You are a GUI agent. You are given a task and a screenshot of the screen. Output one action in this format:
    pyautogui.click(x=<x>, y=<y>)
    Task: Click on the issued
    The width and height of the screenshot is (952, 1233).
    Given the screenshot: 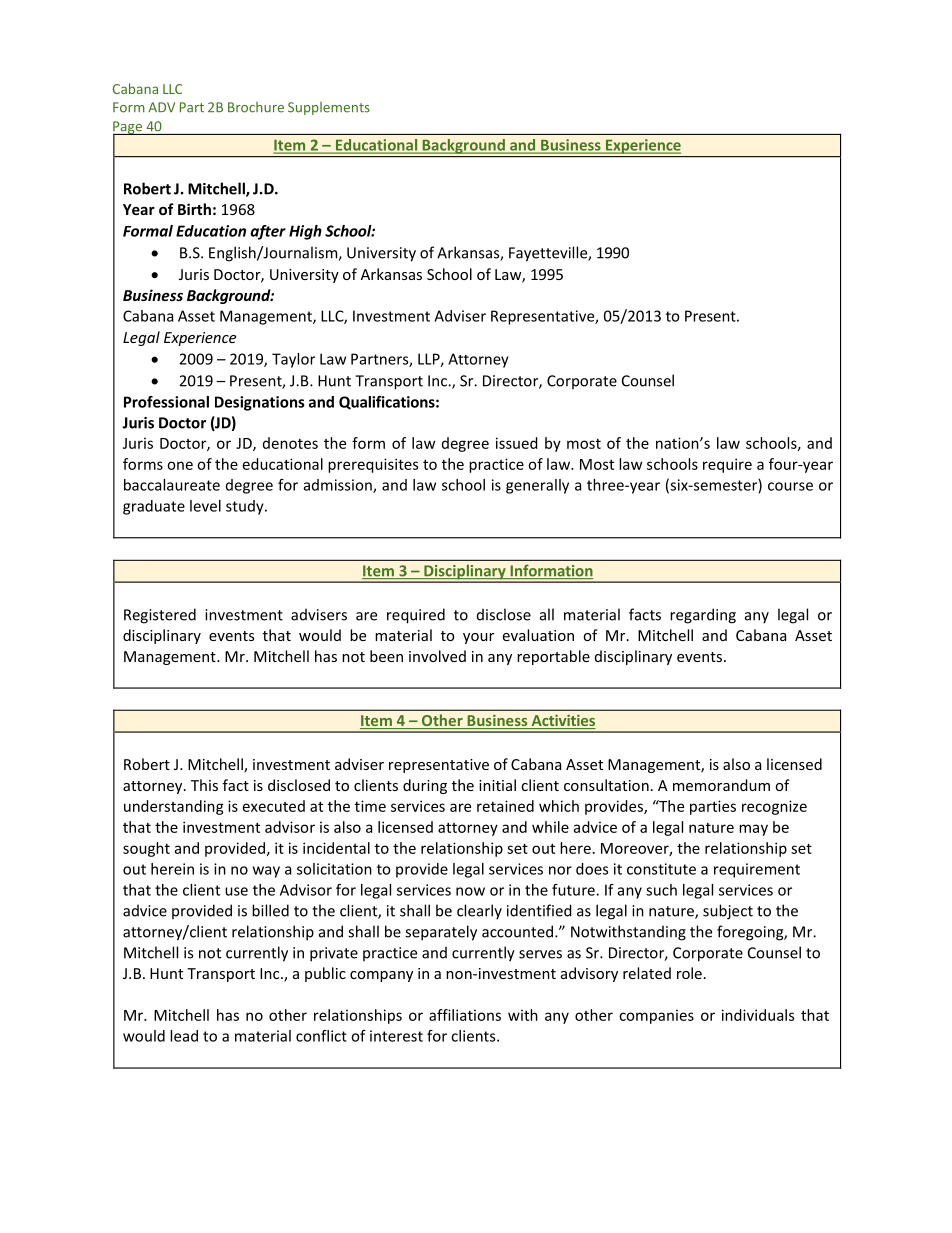 What is the action you would take?
    pyautogui.click(x=517, y=443)
